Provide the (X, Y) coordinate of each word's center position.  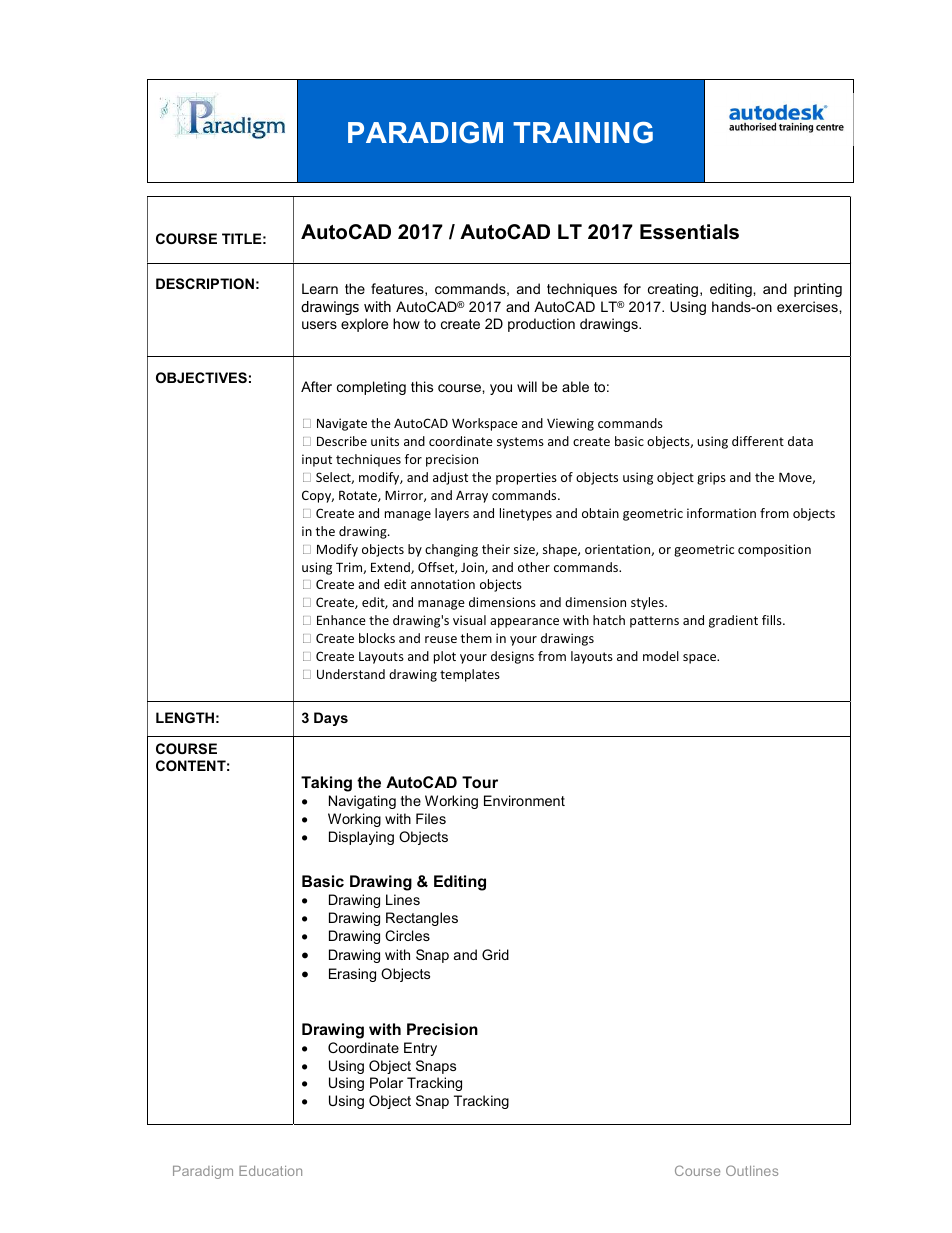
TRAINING (583, 133)
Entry (420, 1049)
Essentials (689, 232)
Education (270, 1171)
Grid (495, 954)
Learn (320, 288)
